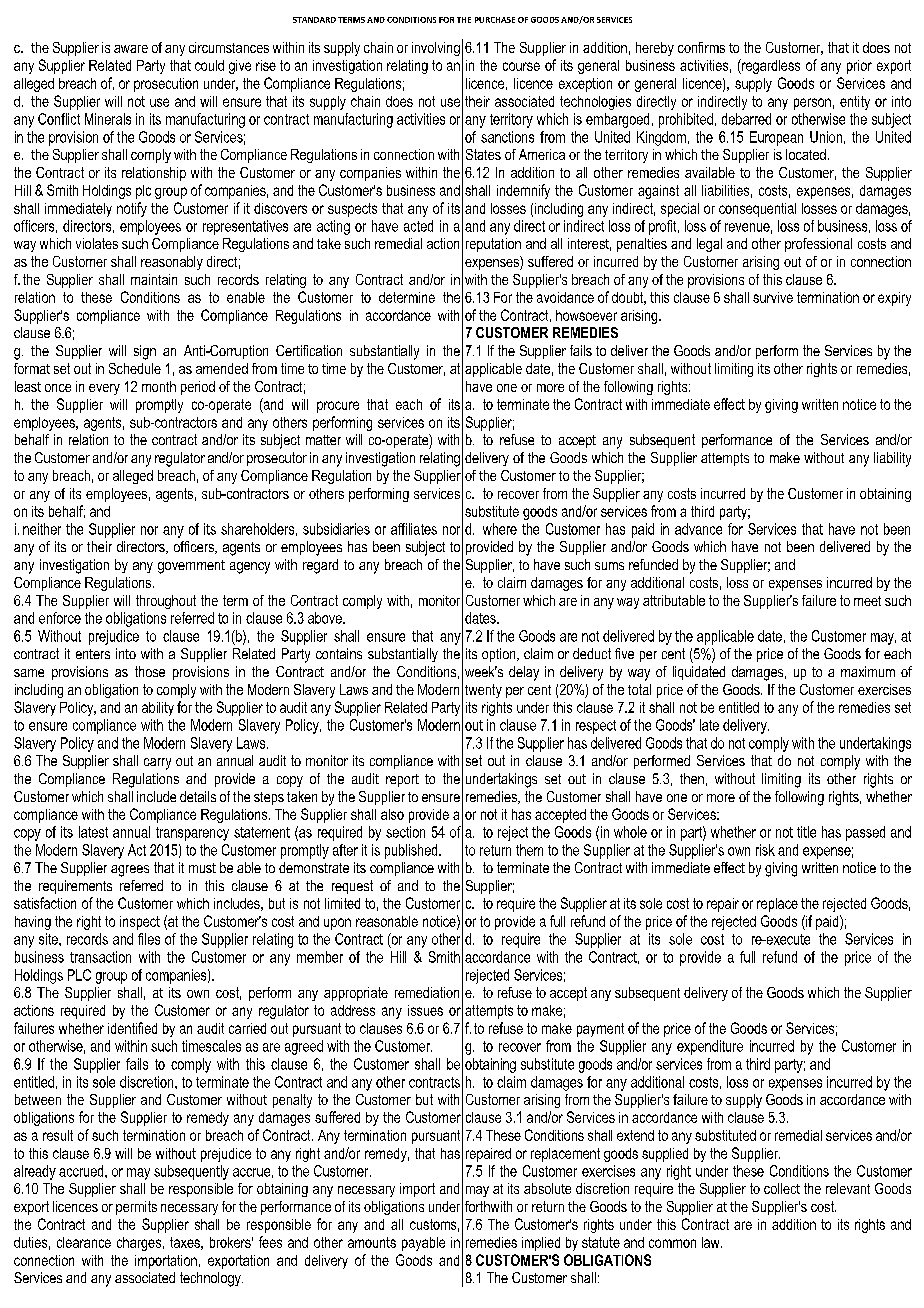  Describe the element at coordinates (436, 49) in the screenshot. I see `involving` at that location.
